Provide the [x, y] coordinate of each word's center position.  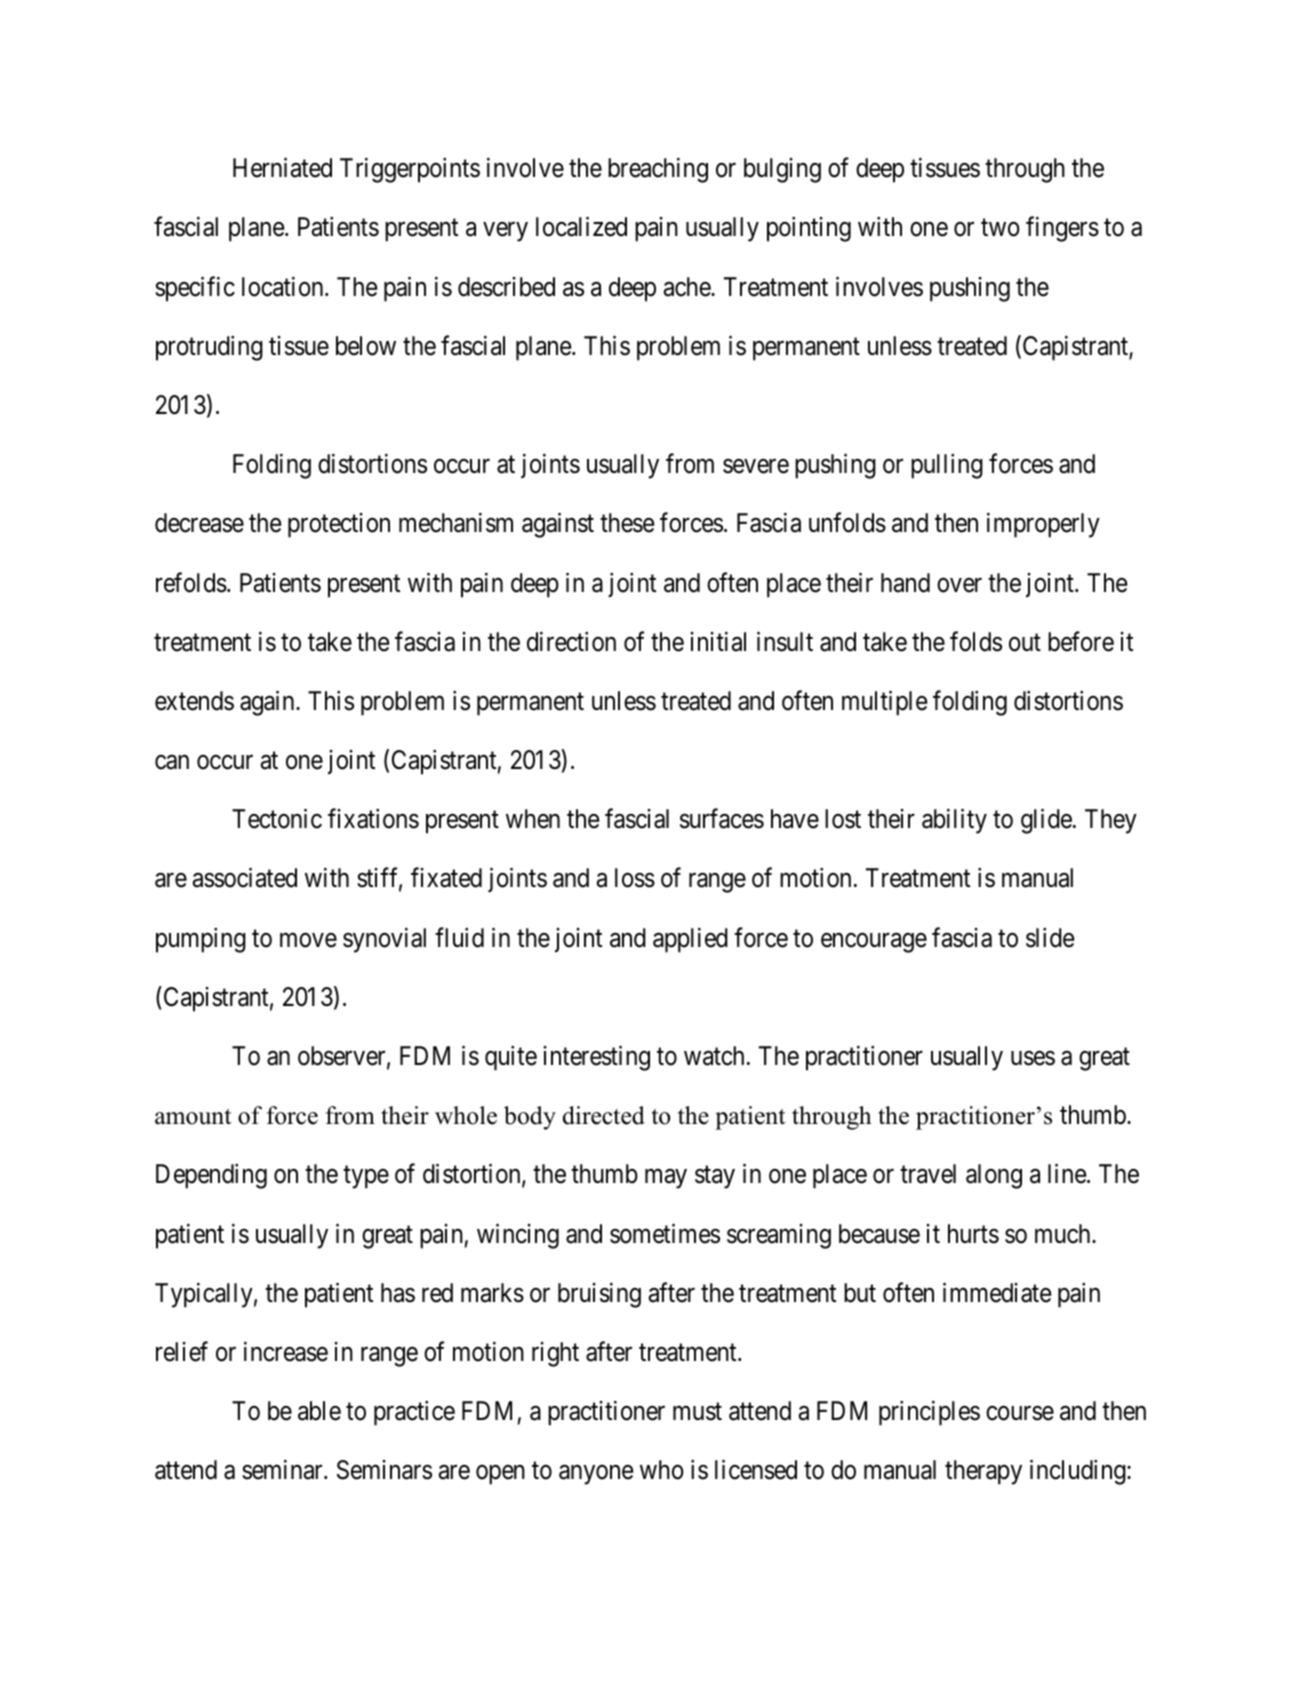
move [308, 940]
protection [339, 525]
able [319, 1411]
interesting [596, 1058]
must [697, 1412]
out [1025, 643]
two [1000, 228]
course [1020, 1413]
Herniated [282, 168]
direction [571, 641]
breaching [658, 170]
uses [1033, 1058]
